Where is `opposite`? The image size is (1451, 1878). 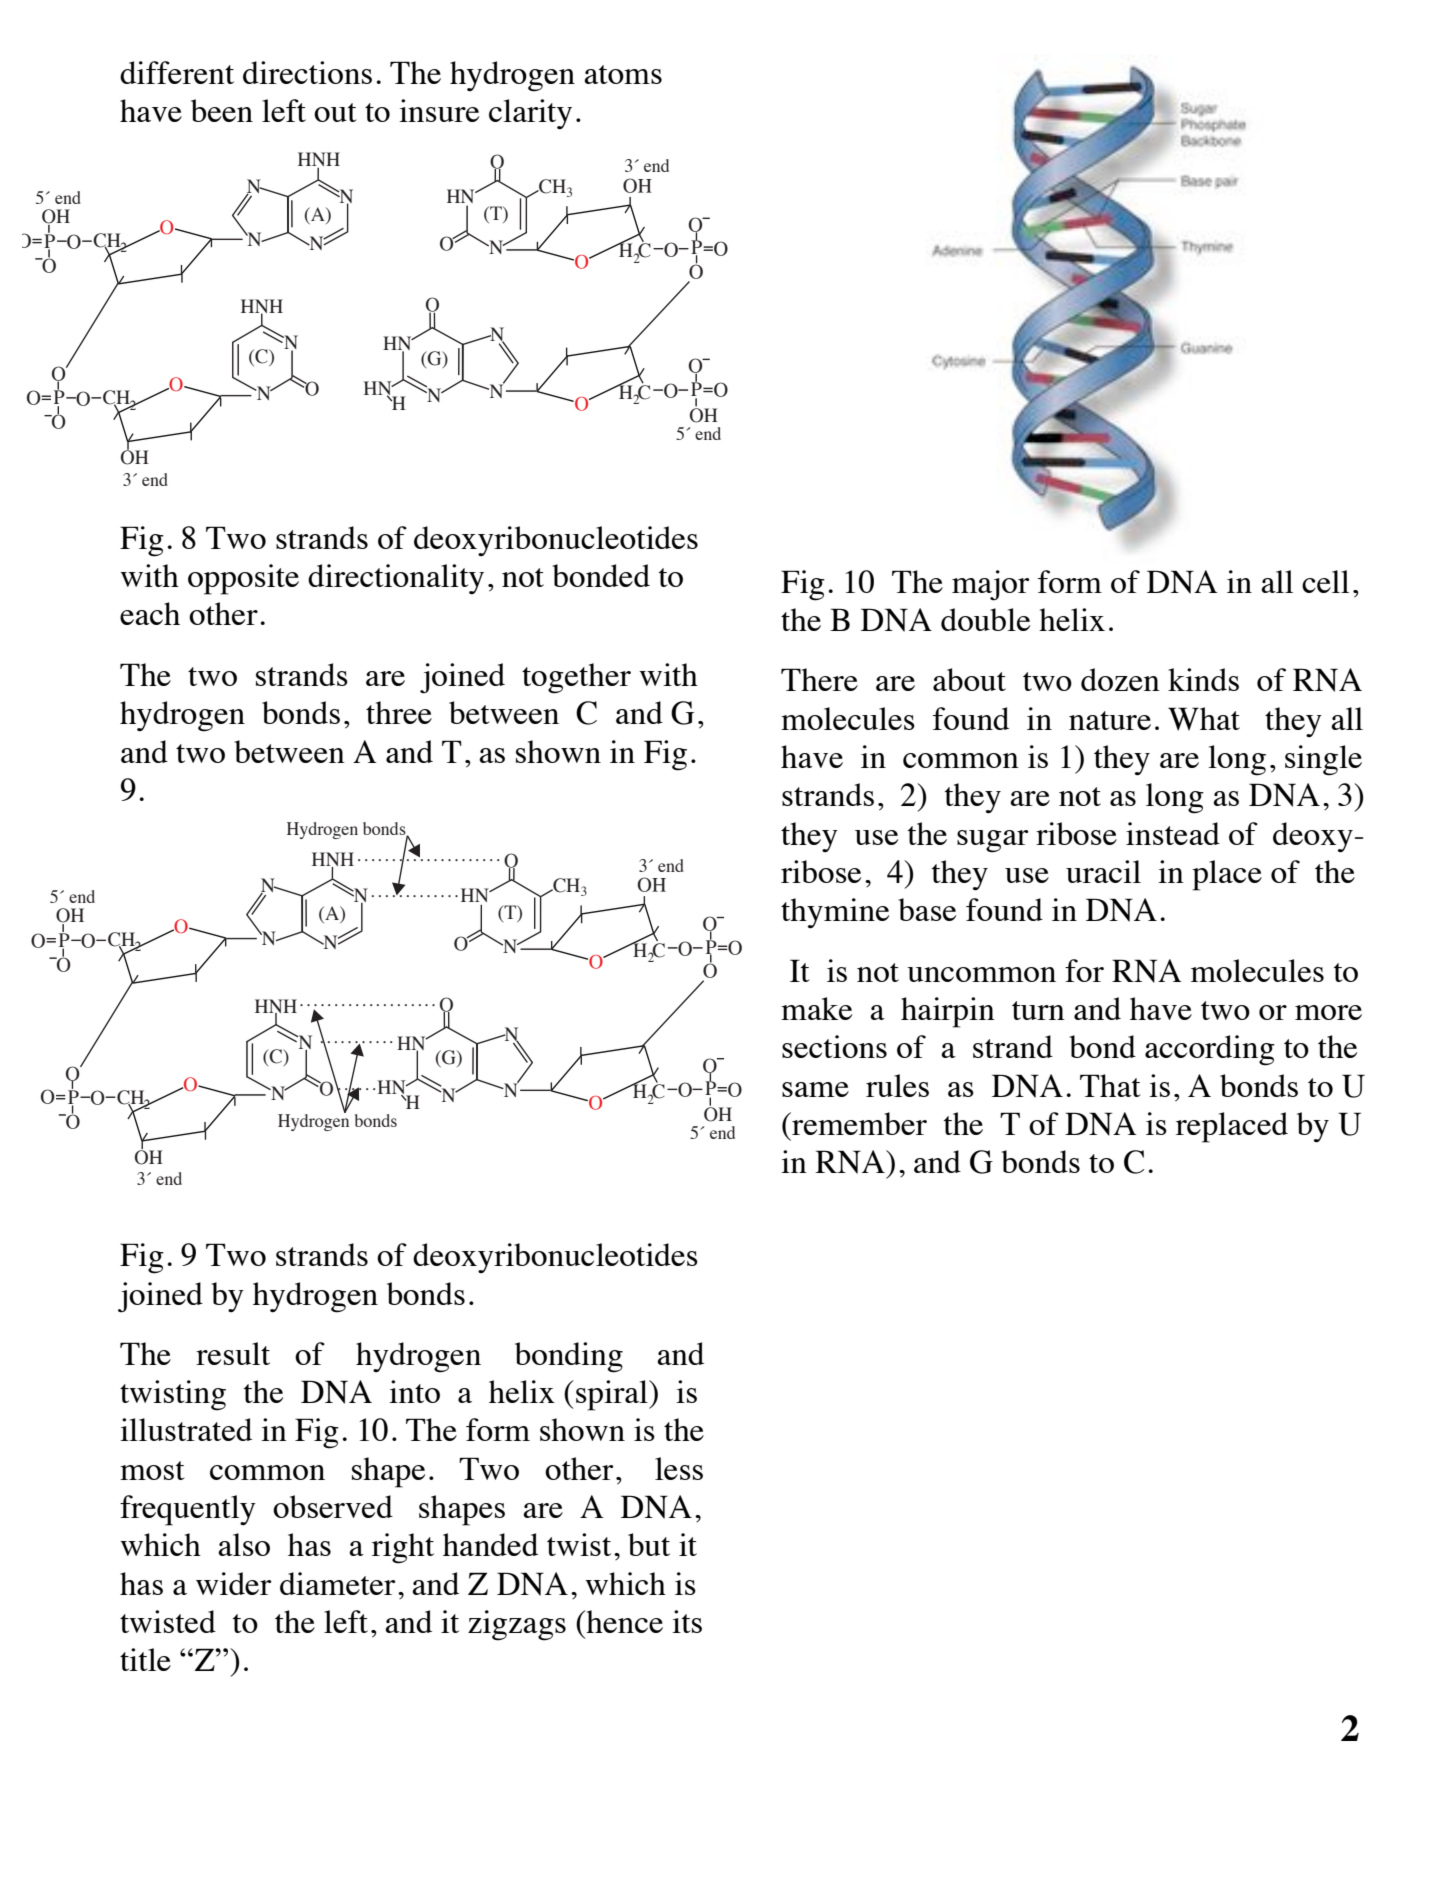
opposite is located at coordinates (243, 579).
